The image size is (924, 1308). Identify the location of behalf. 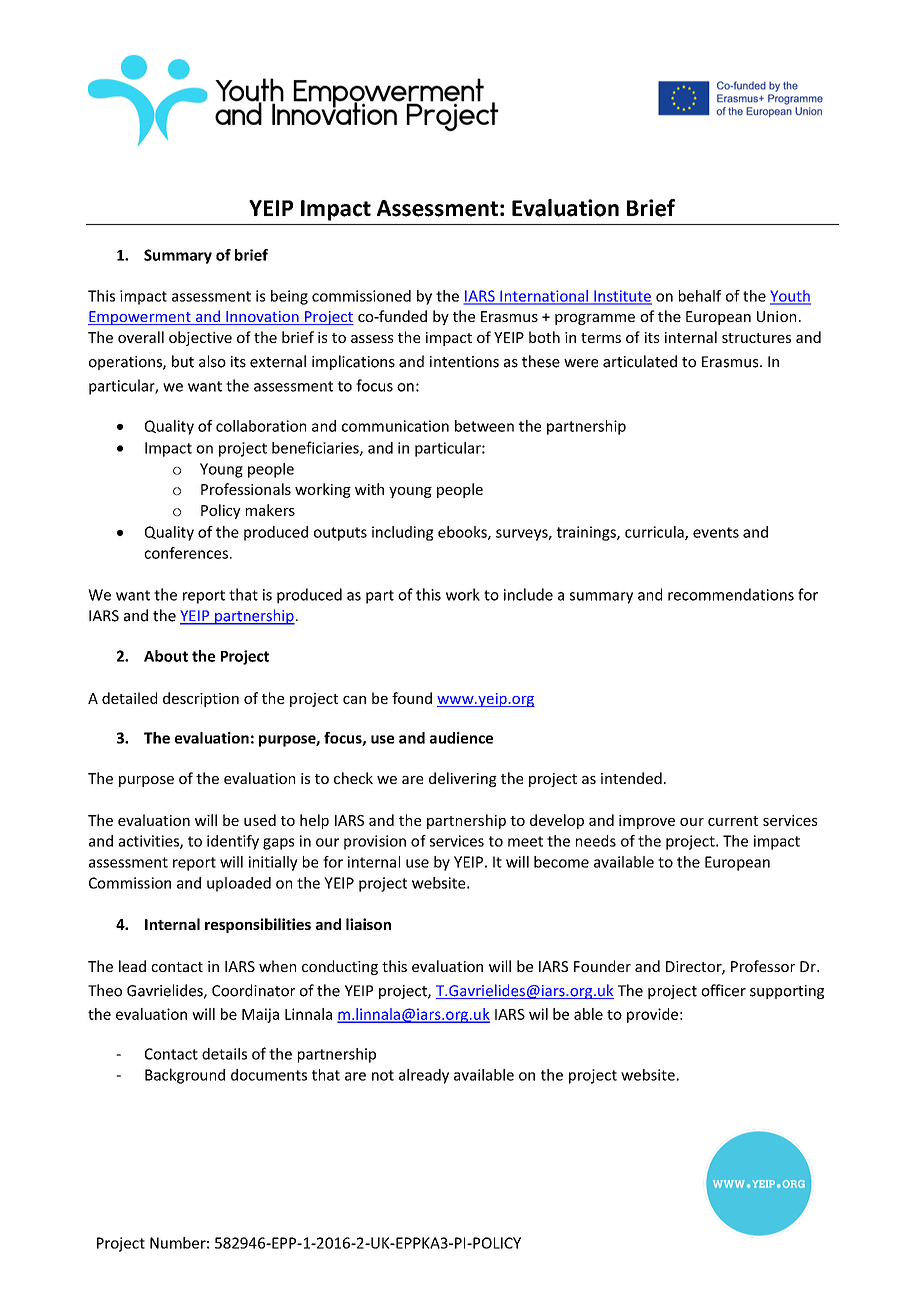
(700, 296).
